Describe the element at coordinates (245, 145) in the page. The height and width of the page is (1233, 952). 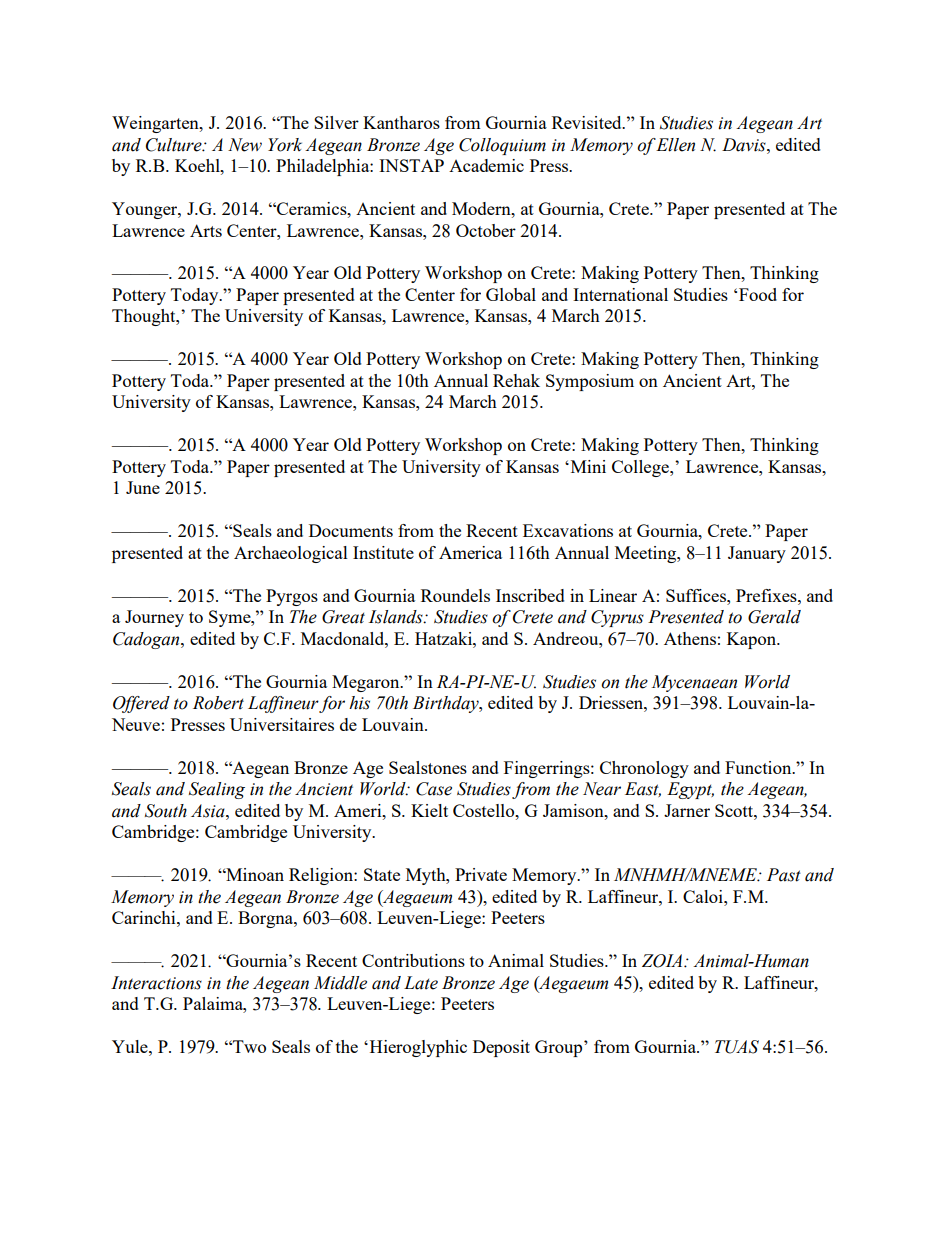
I see `New` at that location.
